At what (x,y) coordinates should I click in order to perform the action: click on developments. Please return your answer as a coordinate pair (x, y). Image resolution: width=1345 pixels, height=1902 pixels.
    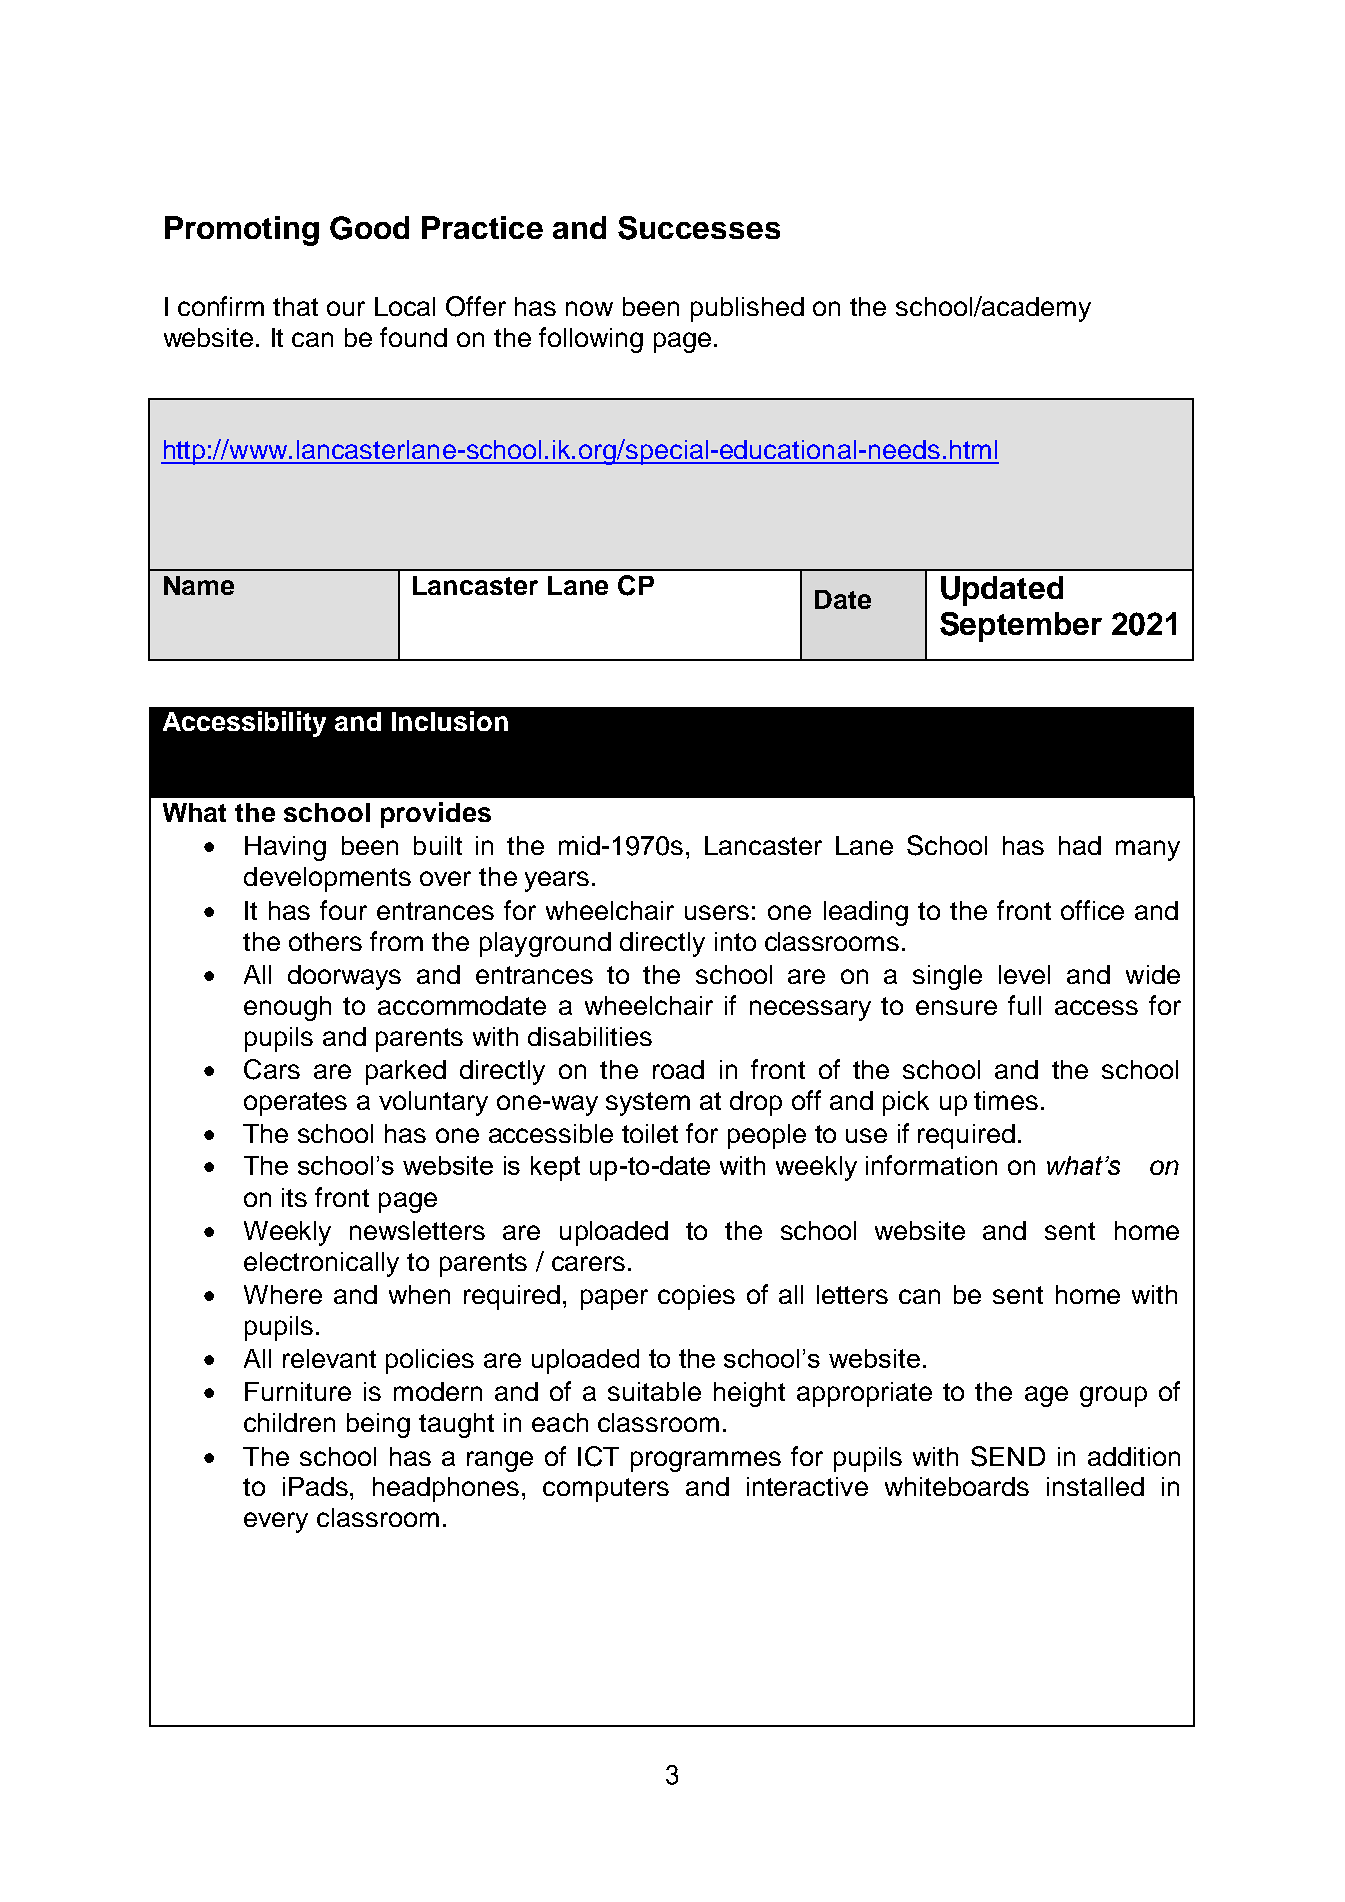
    Looking at the image, I should click on (327, 879).
